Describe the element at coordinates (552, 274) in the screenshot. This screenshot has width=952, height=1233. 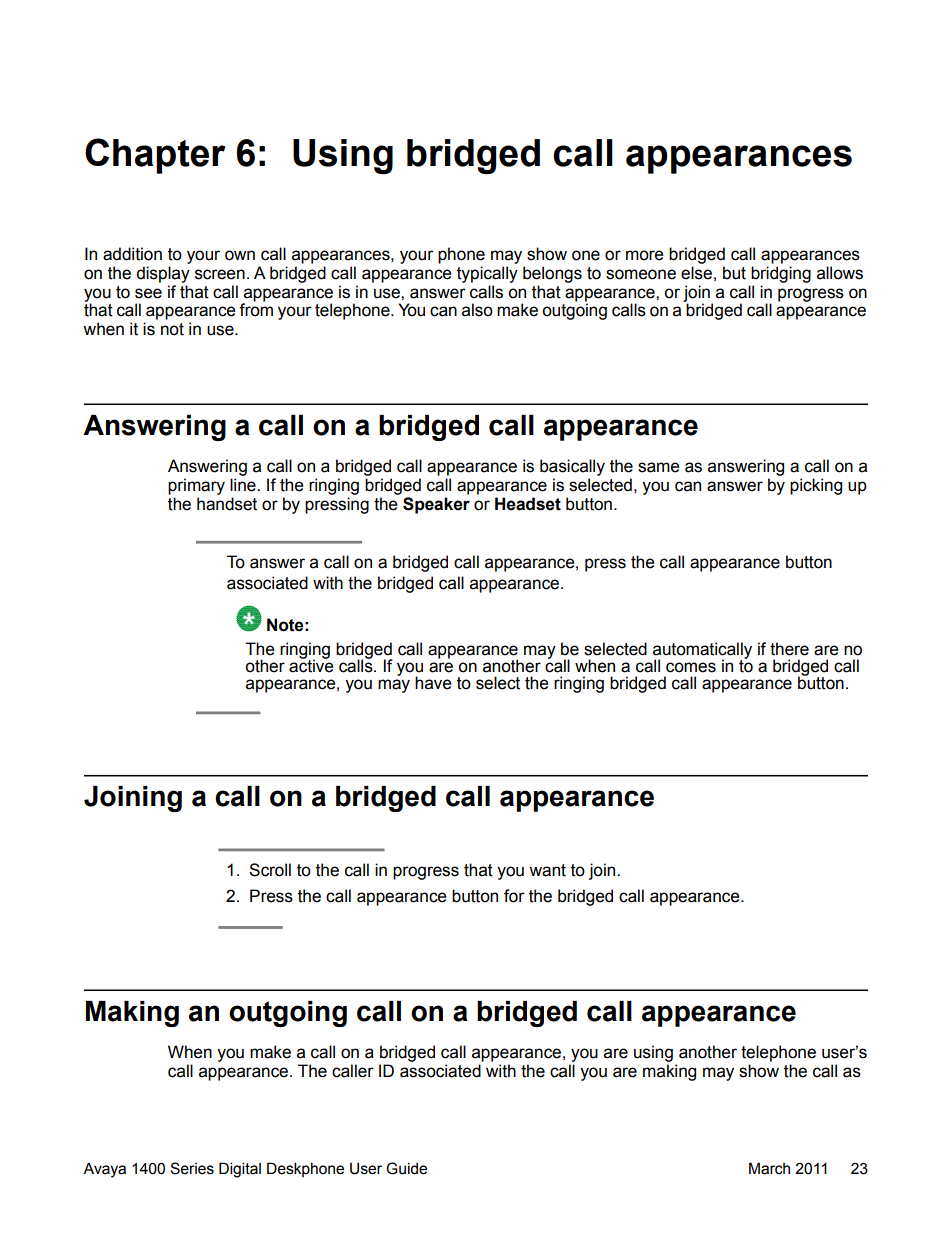
I see `belongs` at that location.
